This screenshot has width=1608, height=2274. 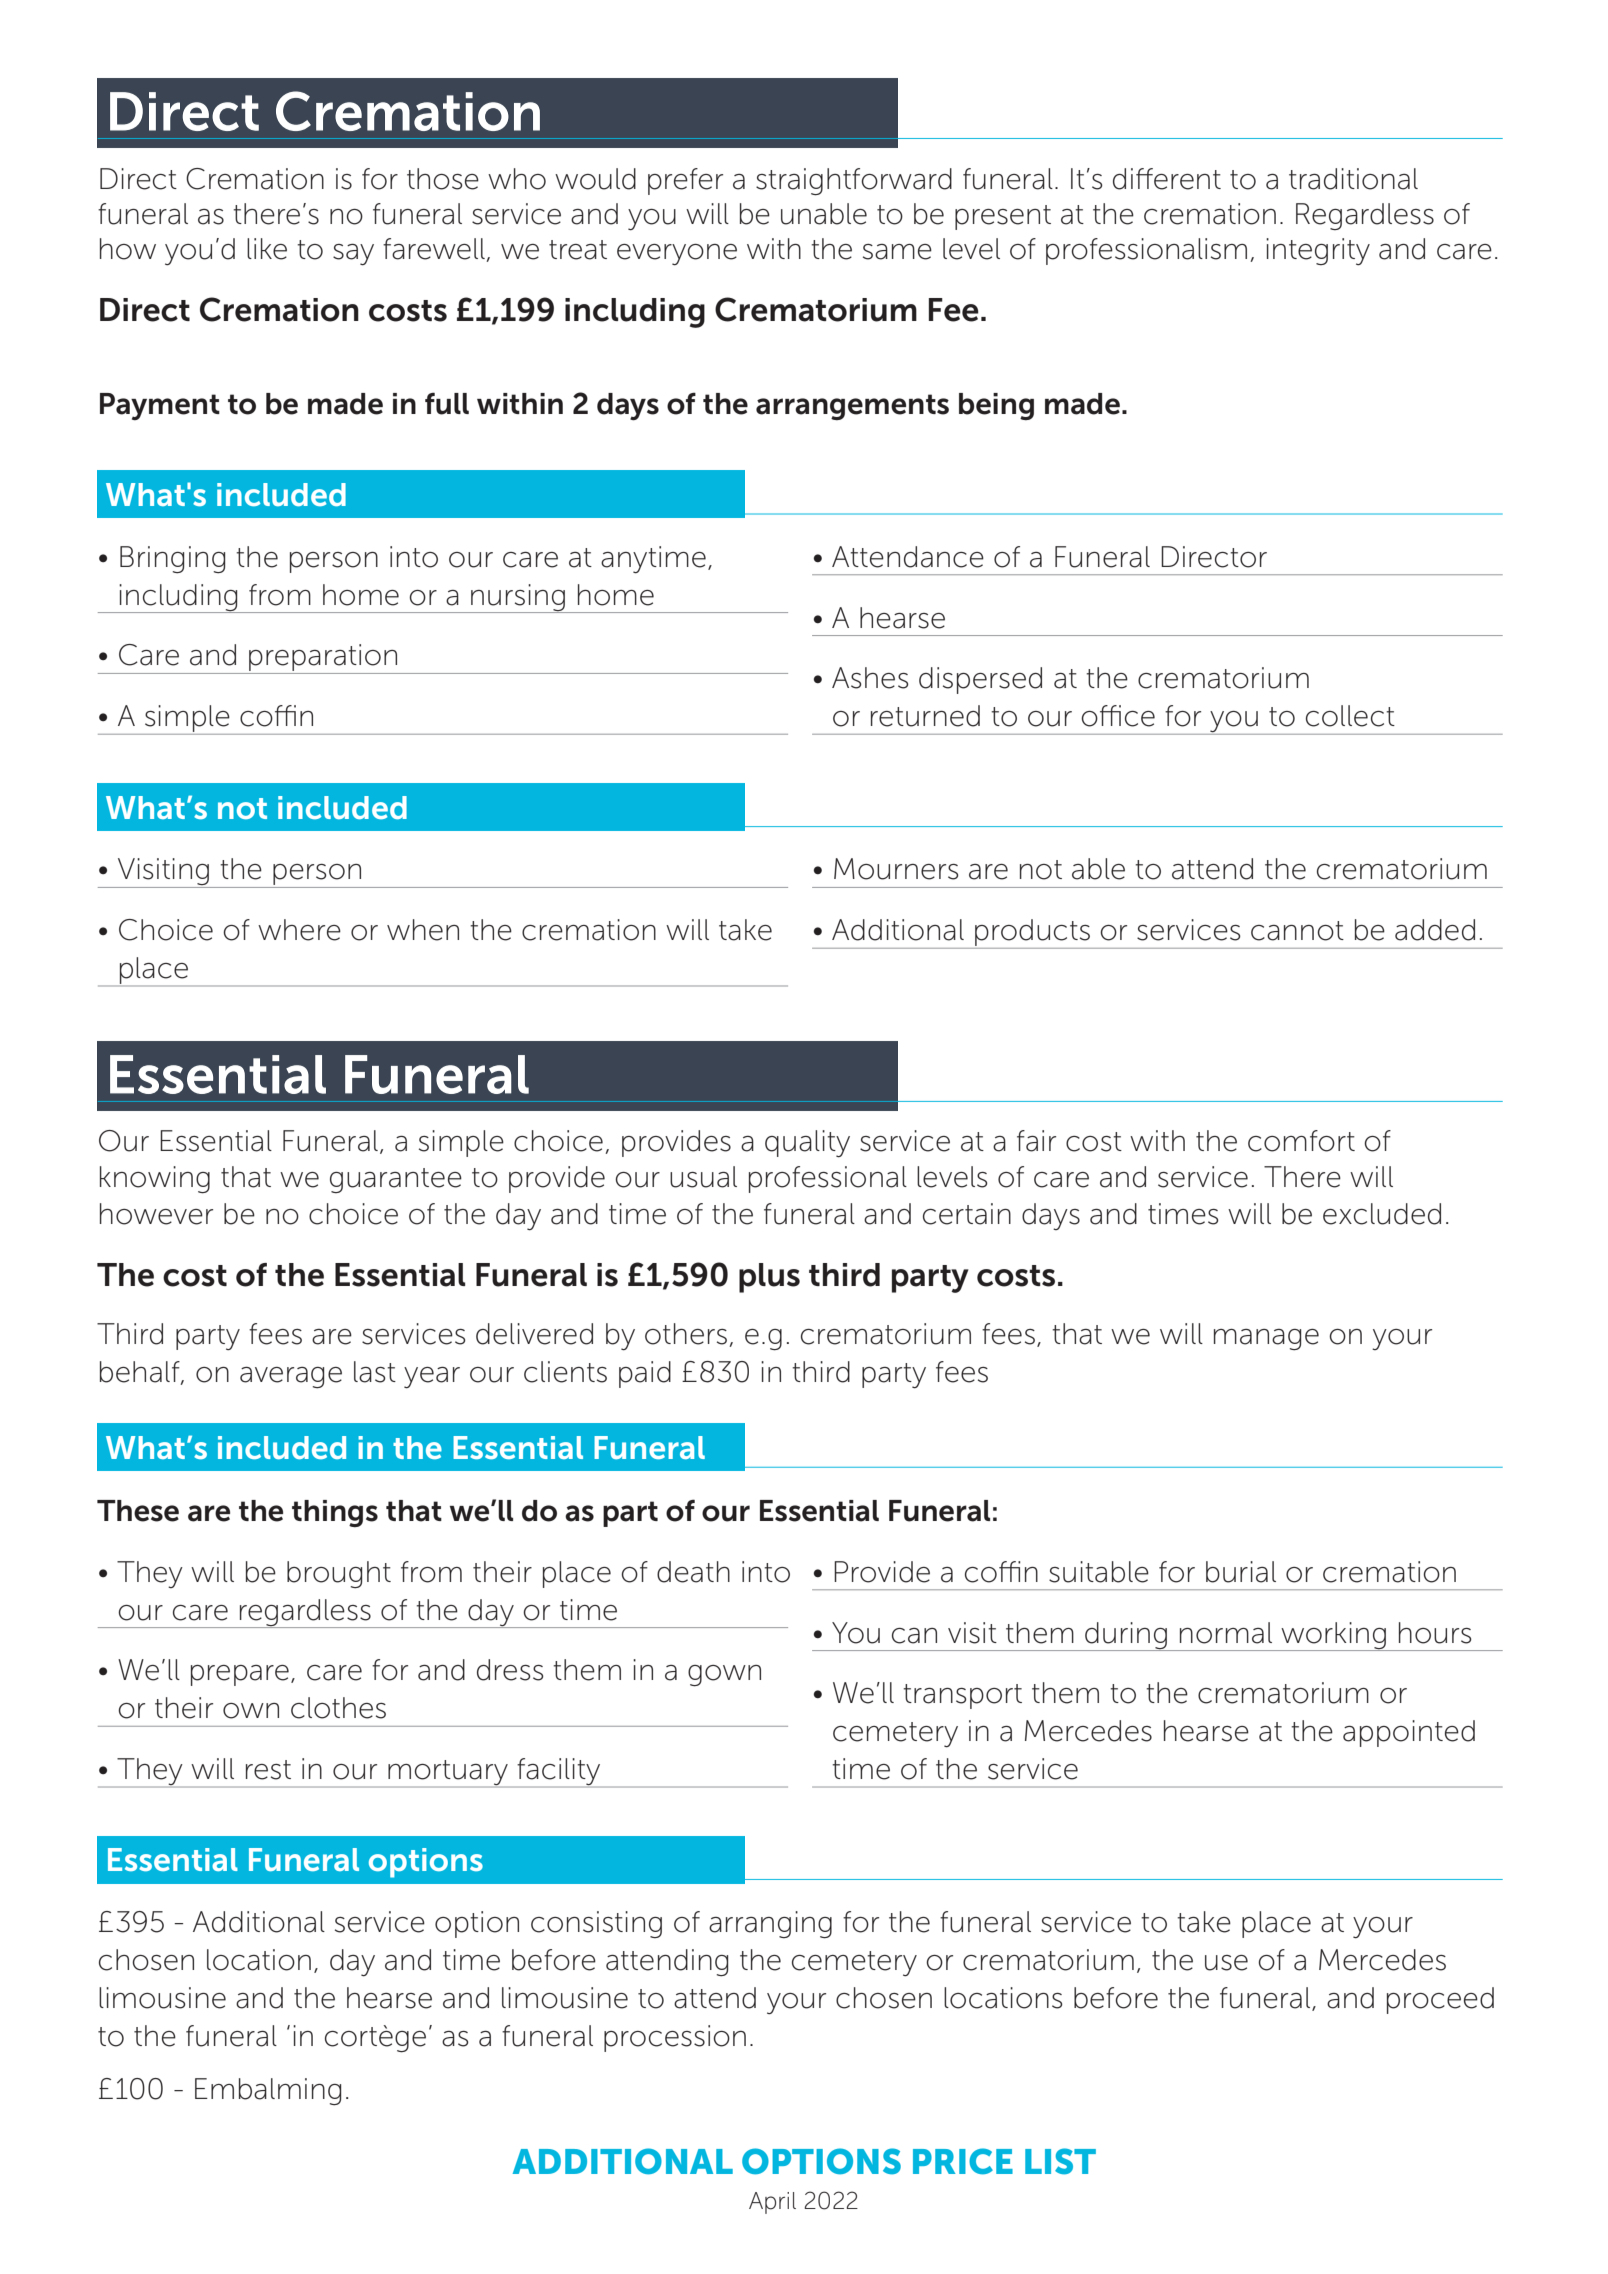 I want to click on quality, so click(x=807, y=1143).
